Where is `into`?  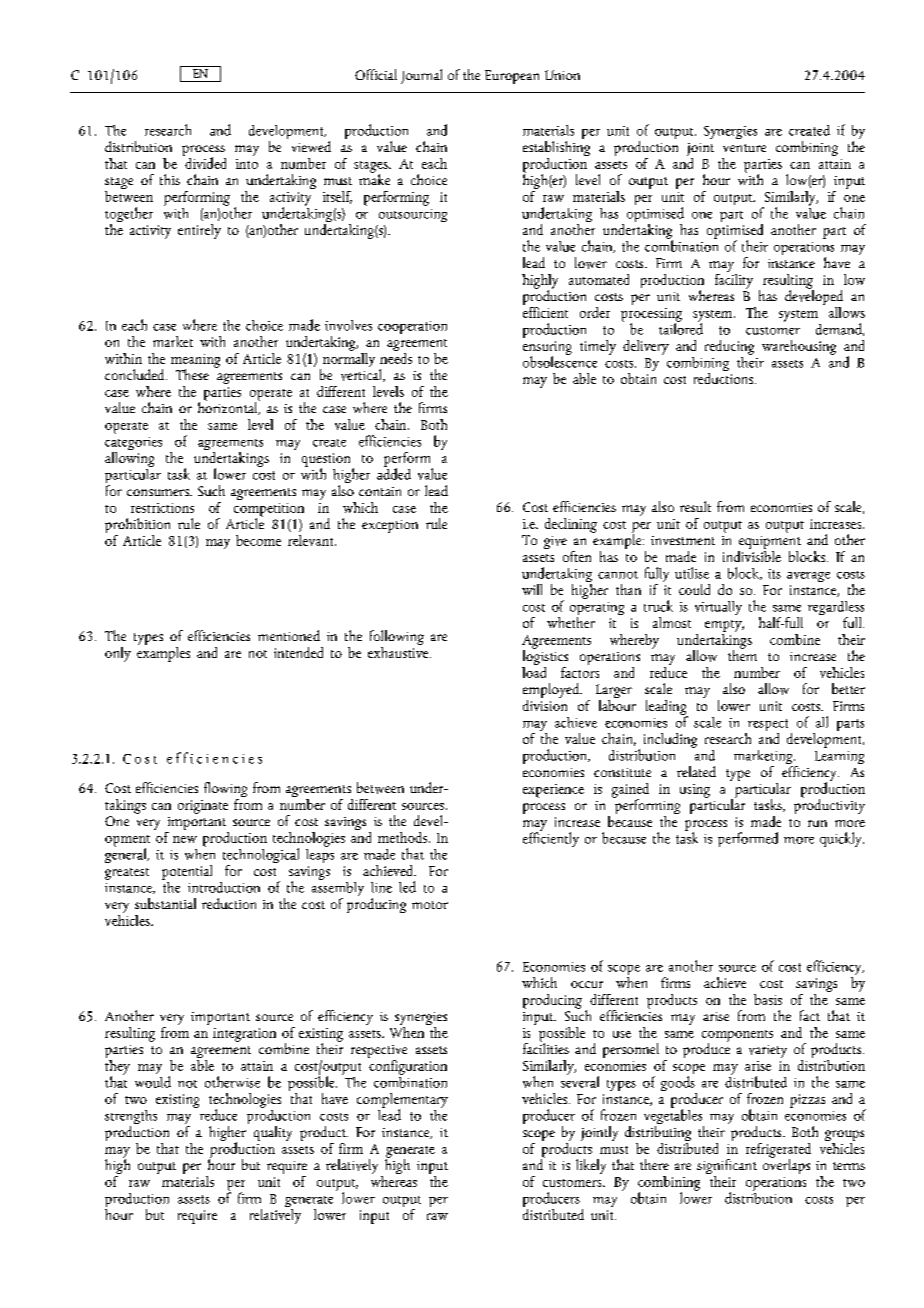 into is located at coordinates (247, 164).
